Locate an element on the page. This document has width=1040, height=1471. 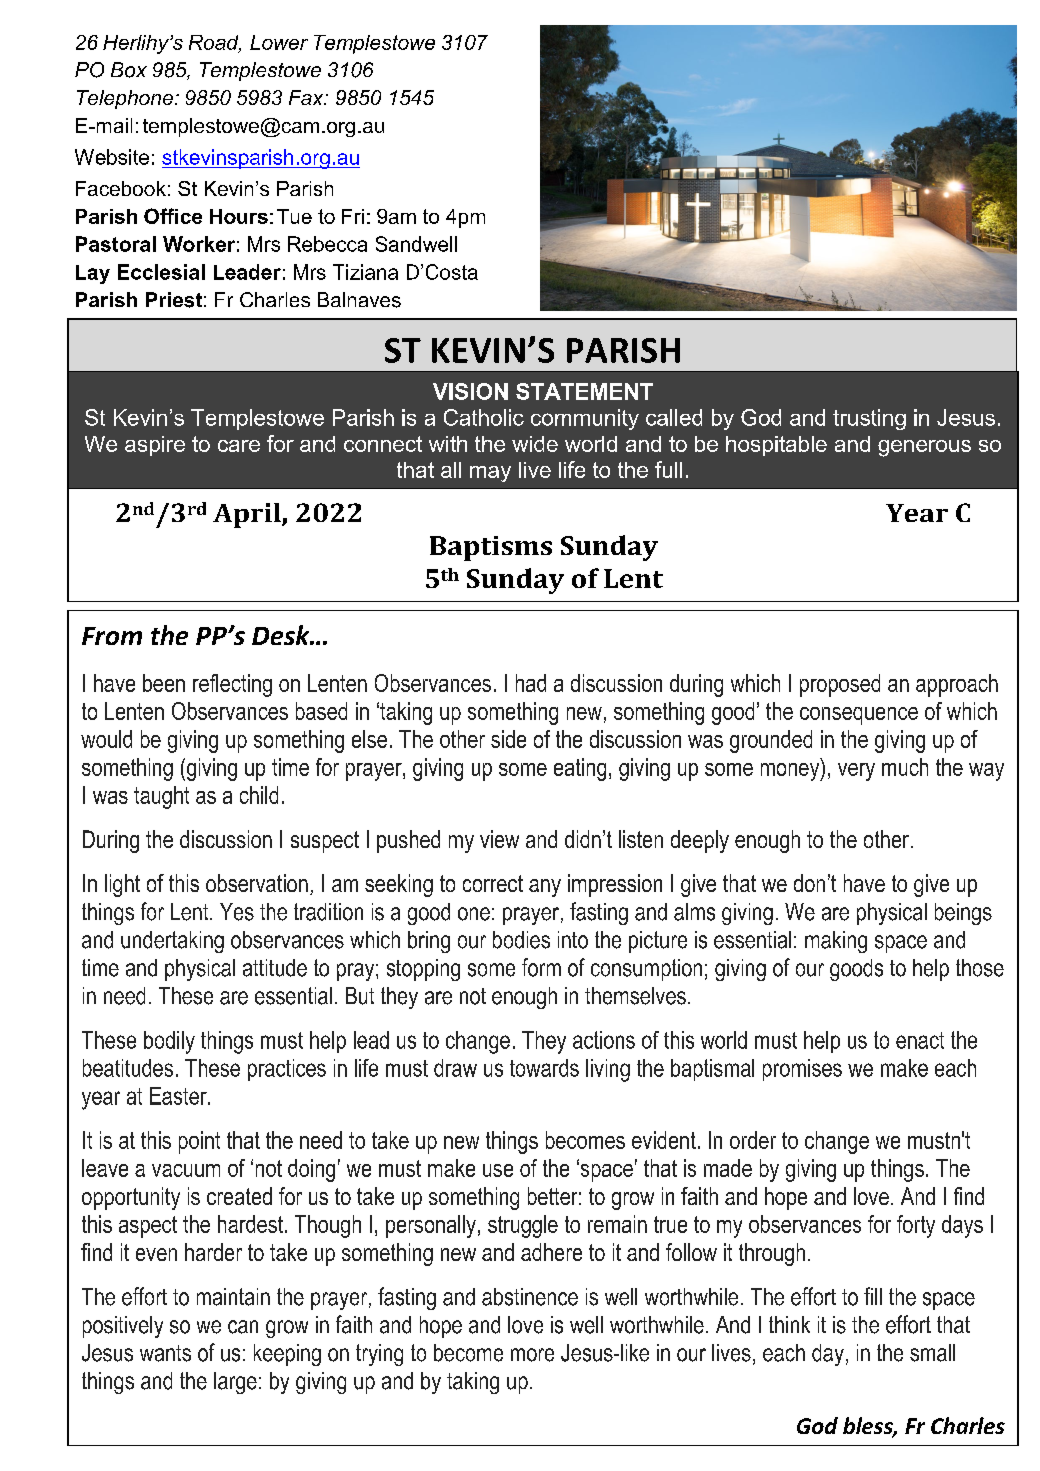
Road is located at coordinates (215, 43).
